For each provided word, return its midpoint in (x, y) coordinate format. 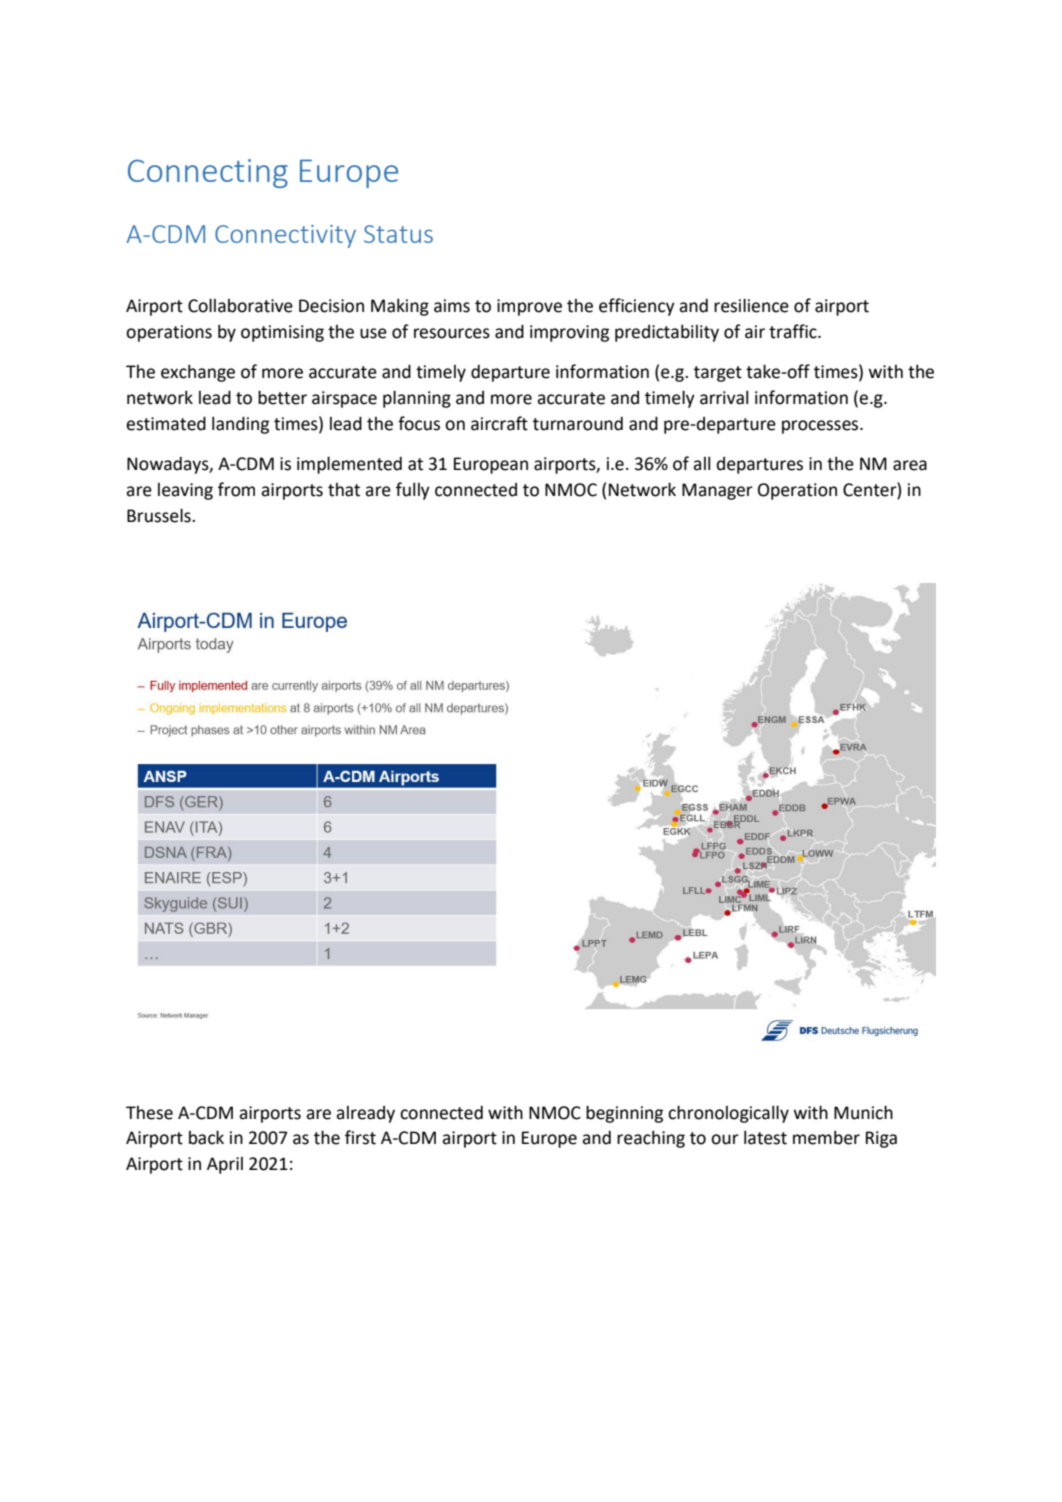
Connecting (208, 173)
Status (398, 234)
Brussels (160, 515)
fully (413, 491)
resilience (751, 305)
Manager (717, 491)
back (206, 1137)
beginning (624, 1114)
